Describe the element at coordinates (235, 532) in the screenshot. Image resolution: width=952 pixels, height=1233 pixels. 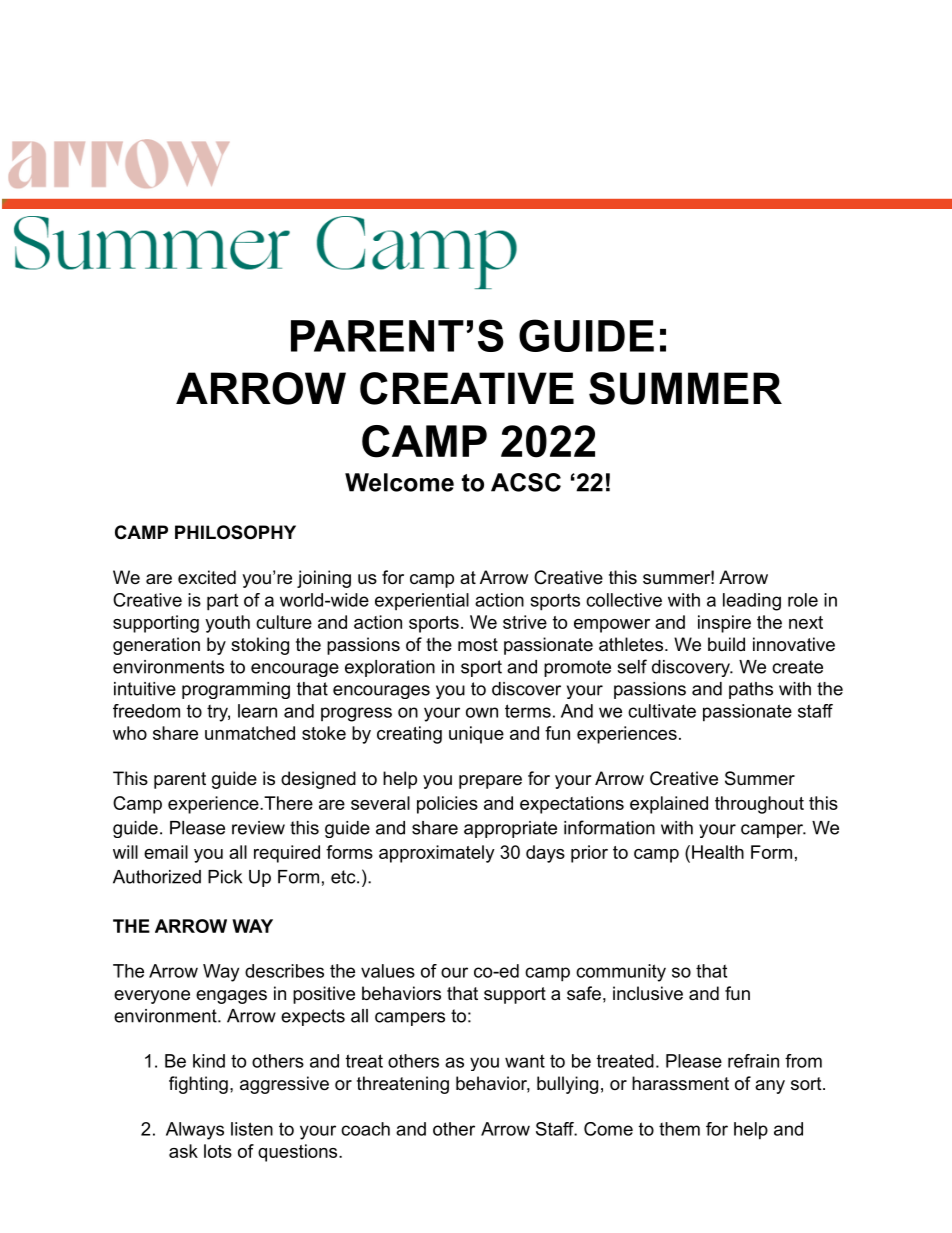
I see `PHILOSOPHY` at that location.
